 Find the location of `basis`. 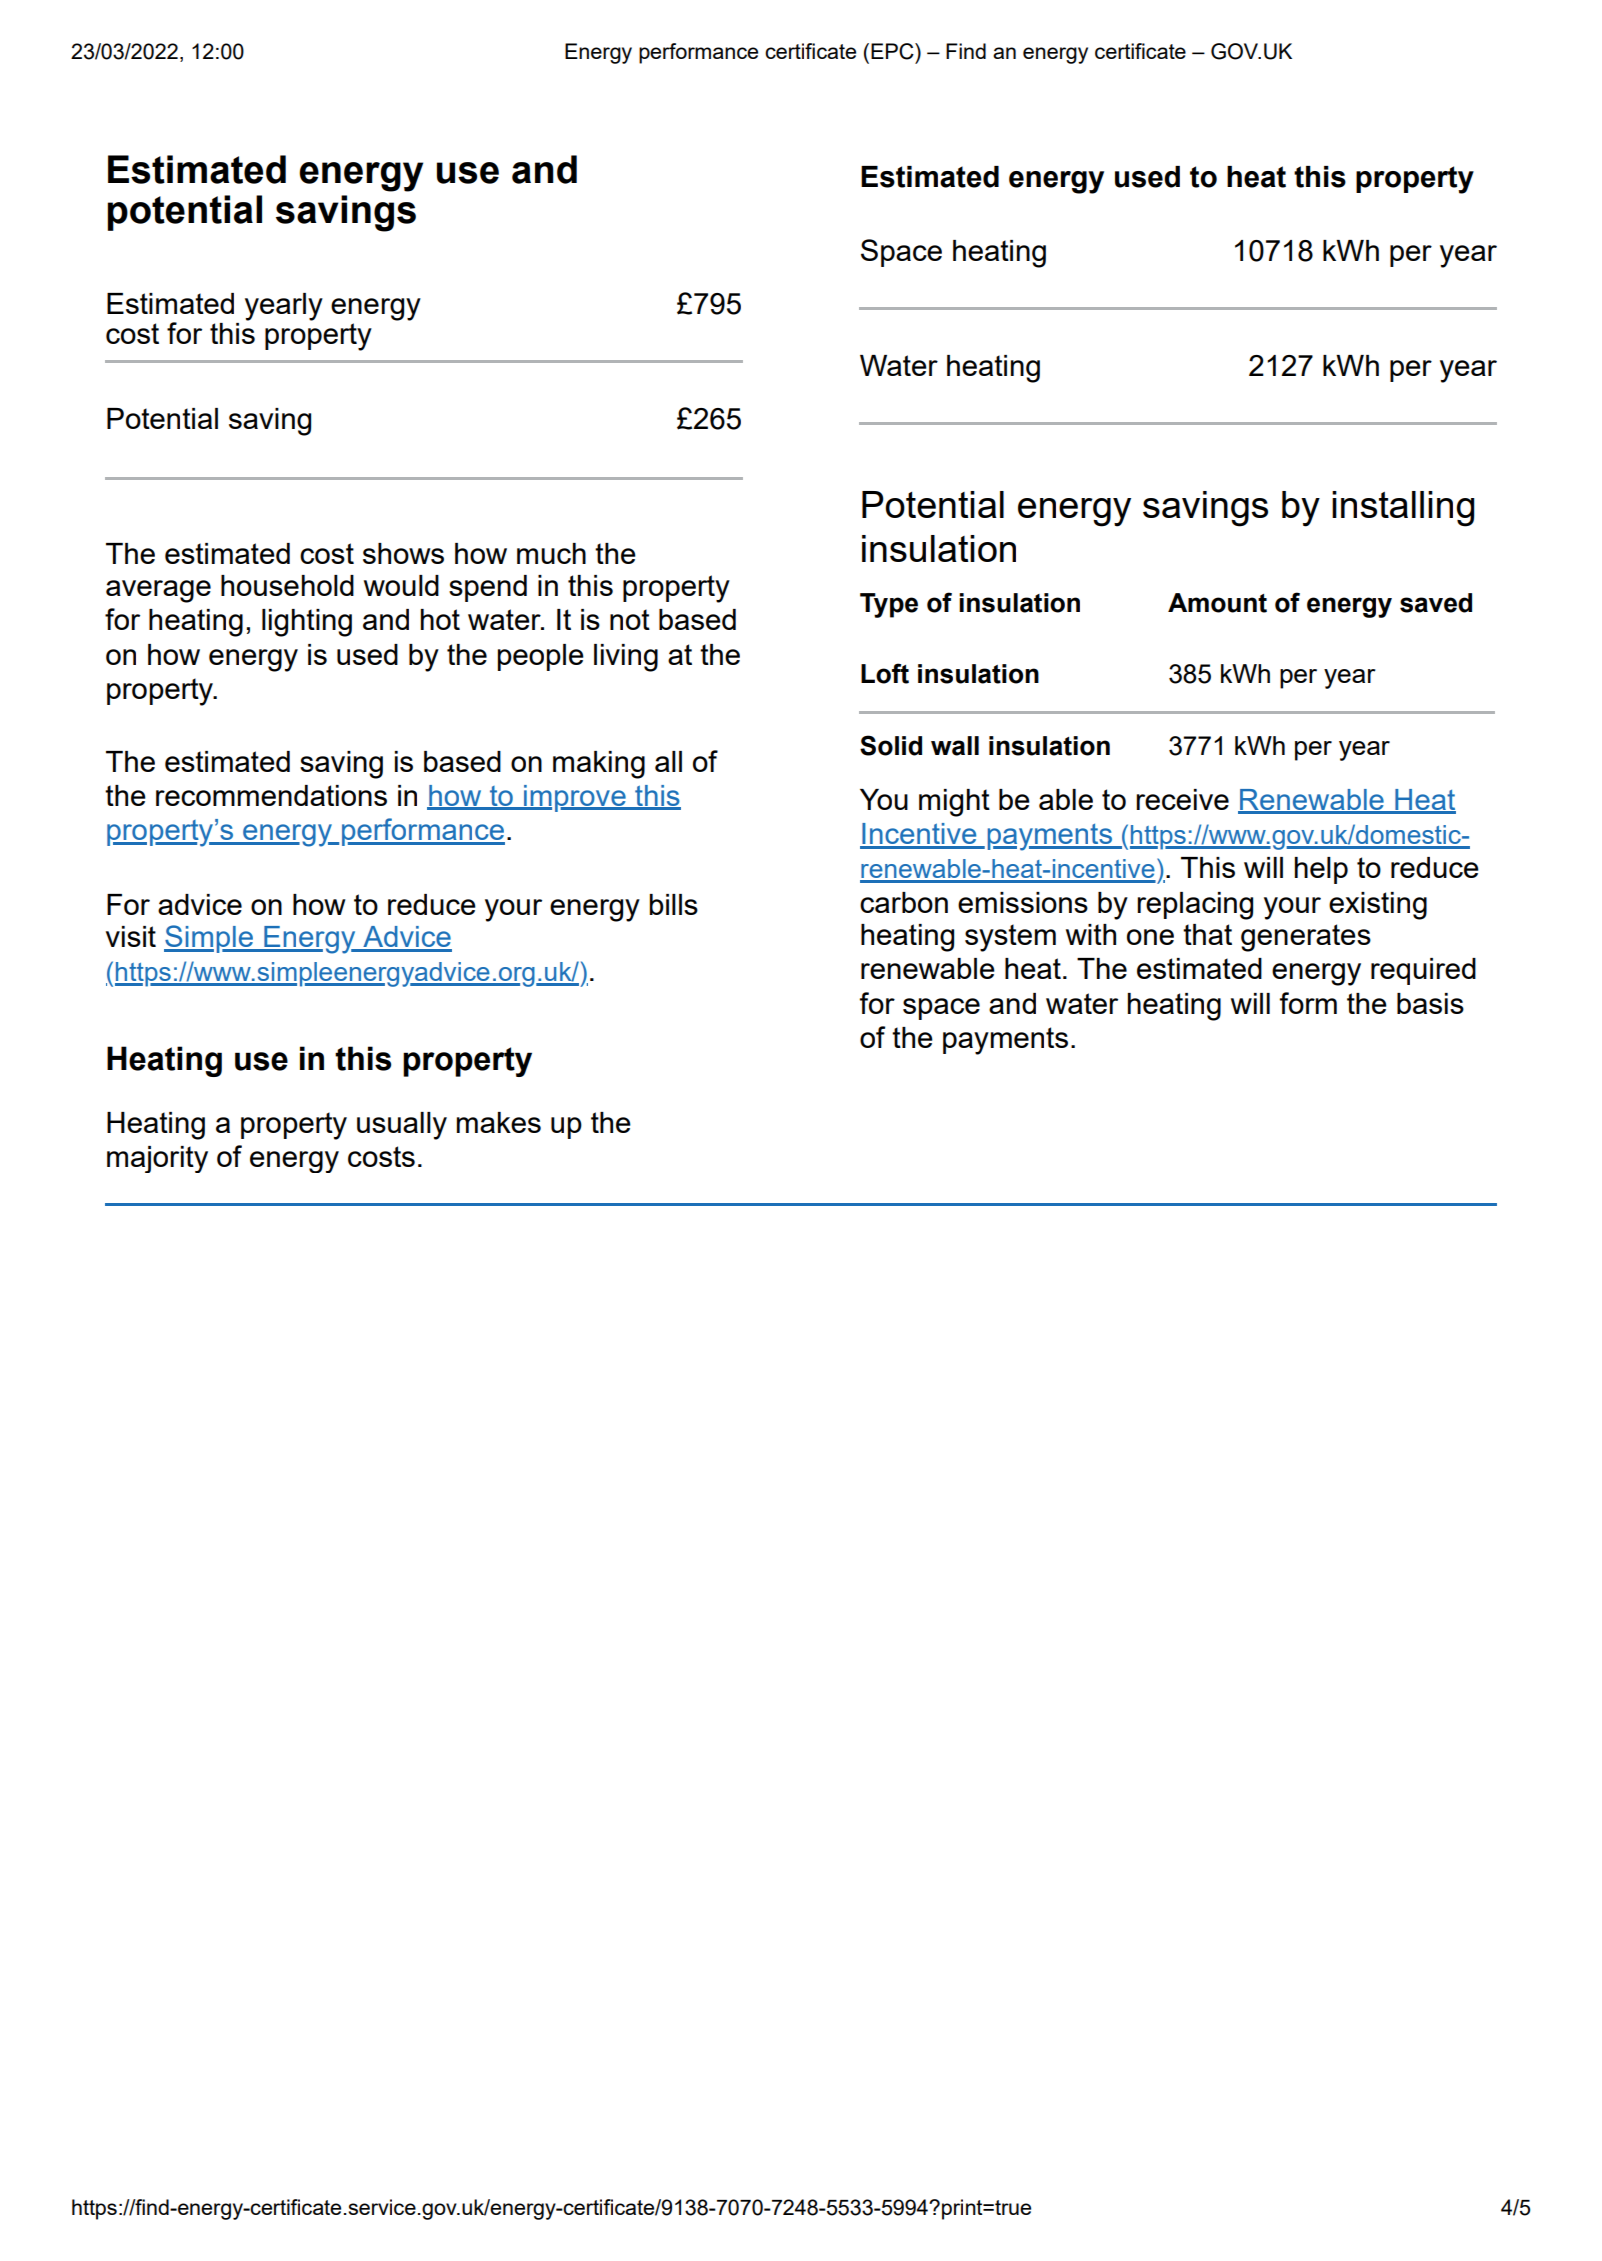

basis is located at coordinates (1430, 1003).
